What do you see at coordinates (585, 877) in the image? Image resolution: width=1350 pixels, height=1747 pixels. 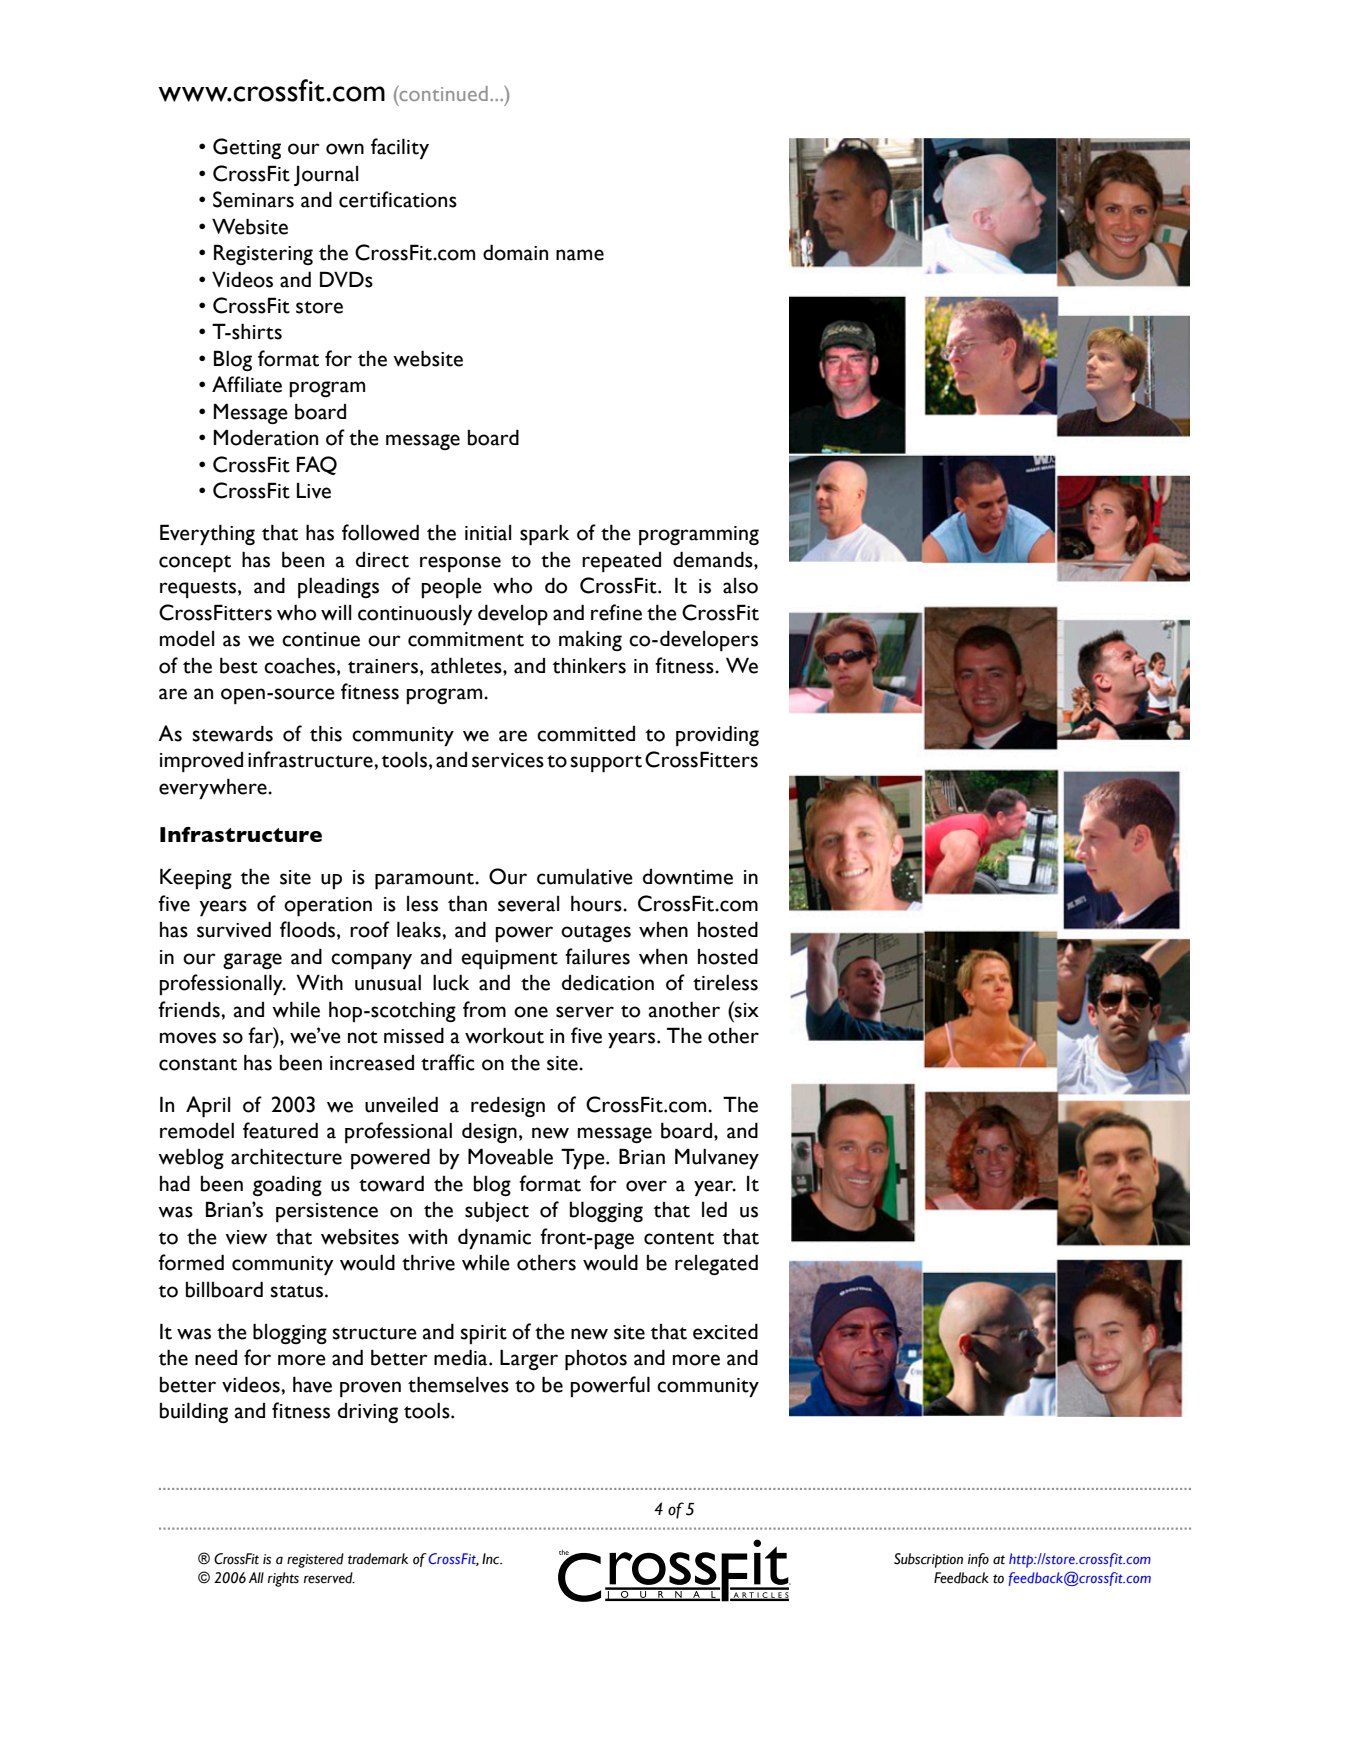 I see `cumulative` at bounding box center [585, 877].
